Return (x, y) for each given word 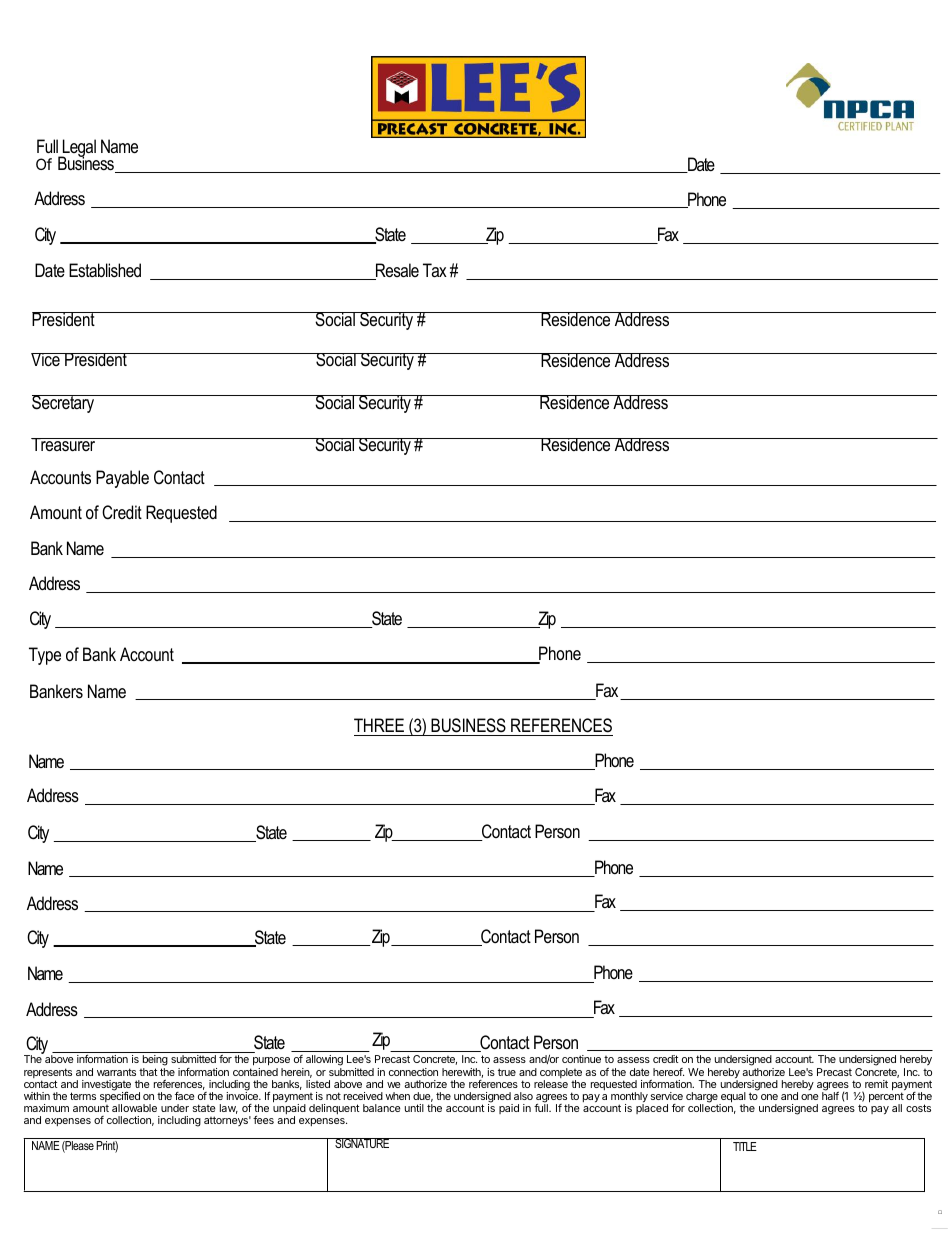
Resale (396, 271)
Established (105, 270)
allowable (134, 1108)
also (523, 1096)
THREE (379, 725)
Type (45, 656)
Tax (435, 270)
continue (581, 1059)
